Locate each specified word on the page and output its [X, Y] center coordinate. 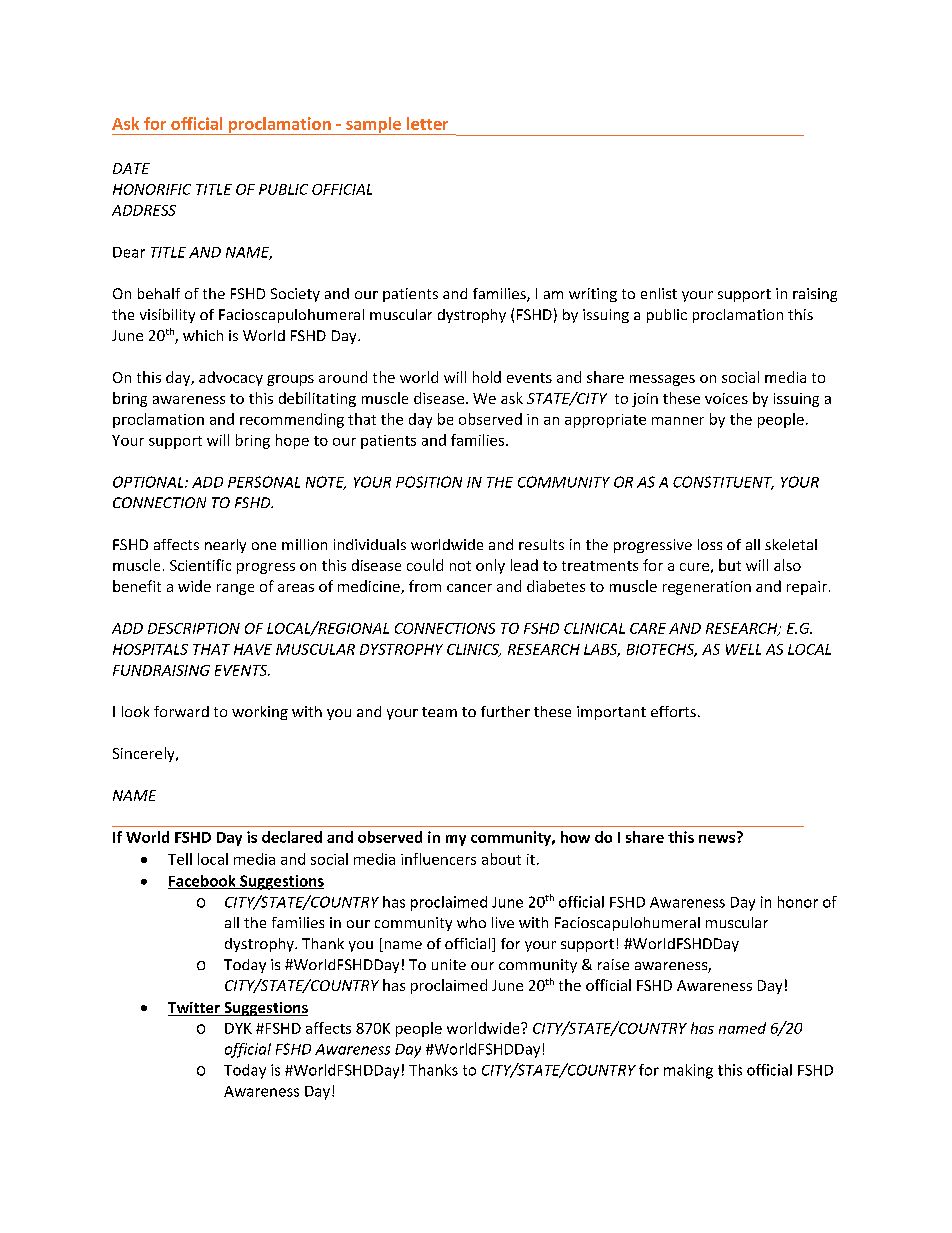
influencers [438, 859]
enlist [659, 293]
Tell [180, 859]
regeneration [707, 588]
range [235, 589]
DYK [238, 1028]
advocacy [231, 378]
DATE [131, 168]
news [718, 837]
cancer [469, 588]
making [688, 1071]
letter [427, 123]
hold [487, 377]
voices [726, 398]
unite [449, 964]
